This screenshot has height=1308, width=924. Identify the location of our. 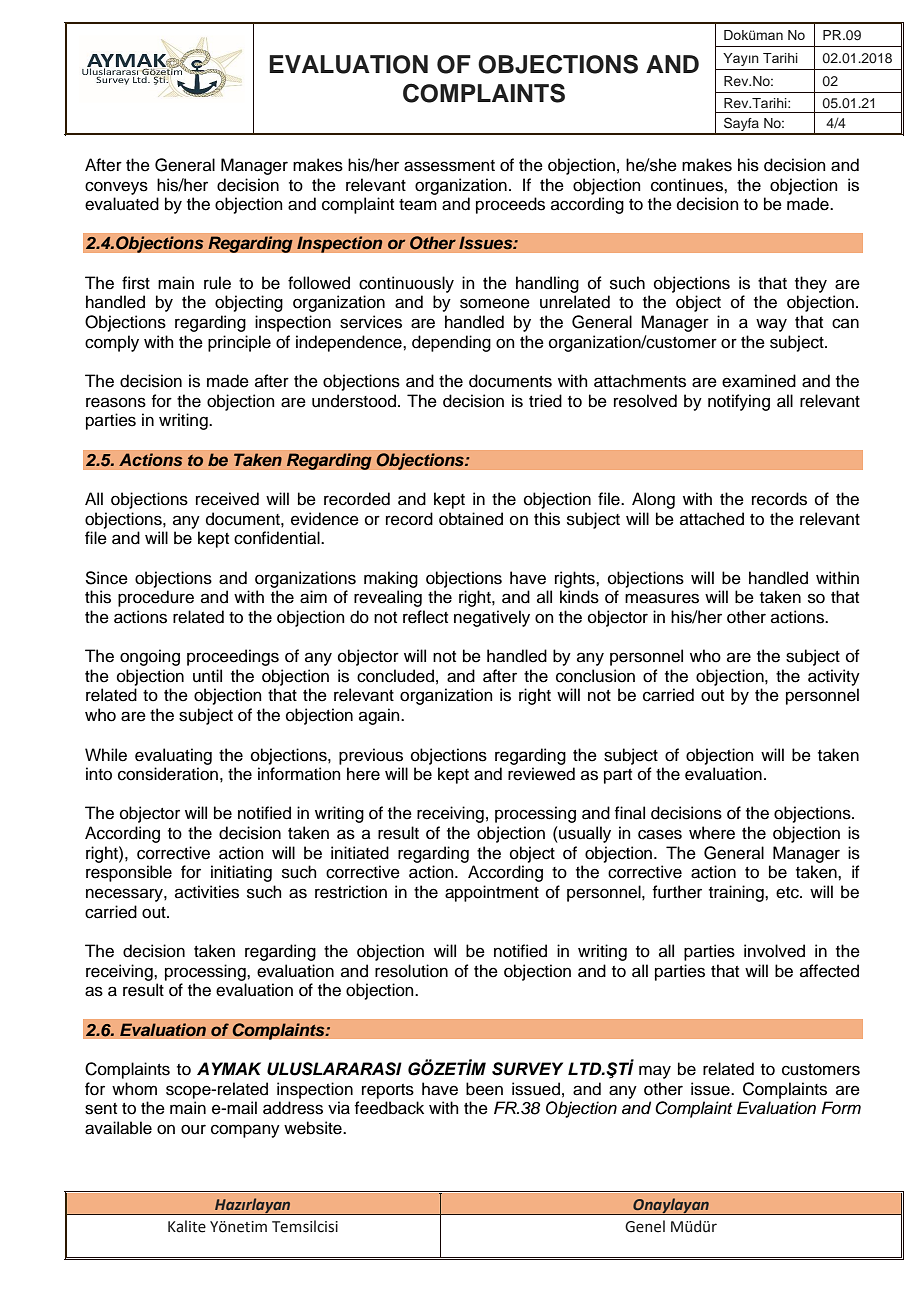
(193, 1129).
